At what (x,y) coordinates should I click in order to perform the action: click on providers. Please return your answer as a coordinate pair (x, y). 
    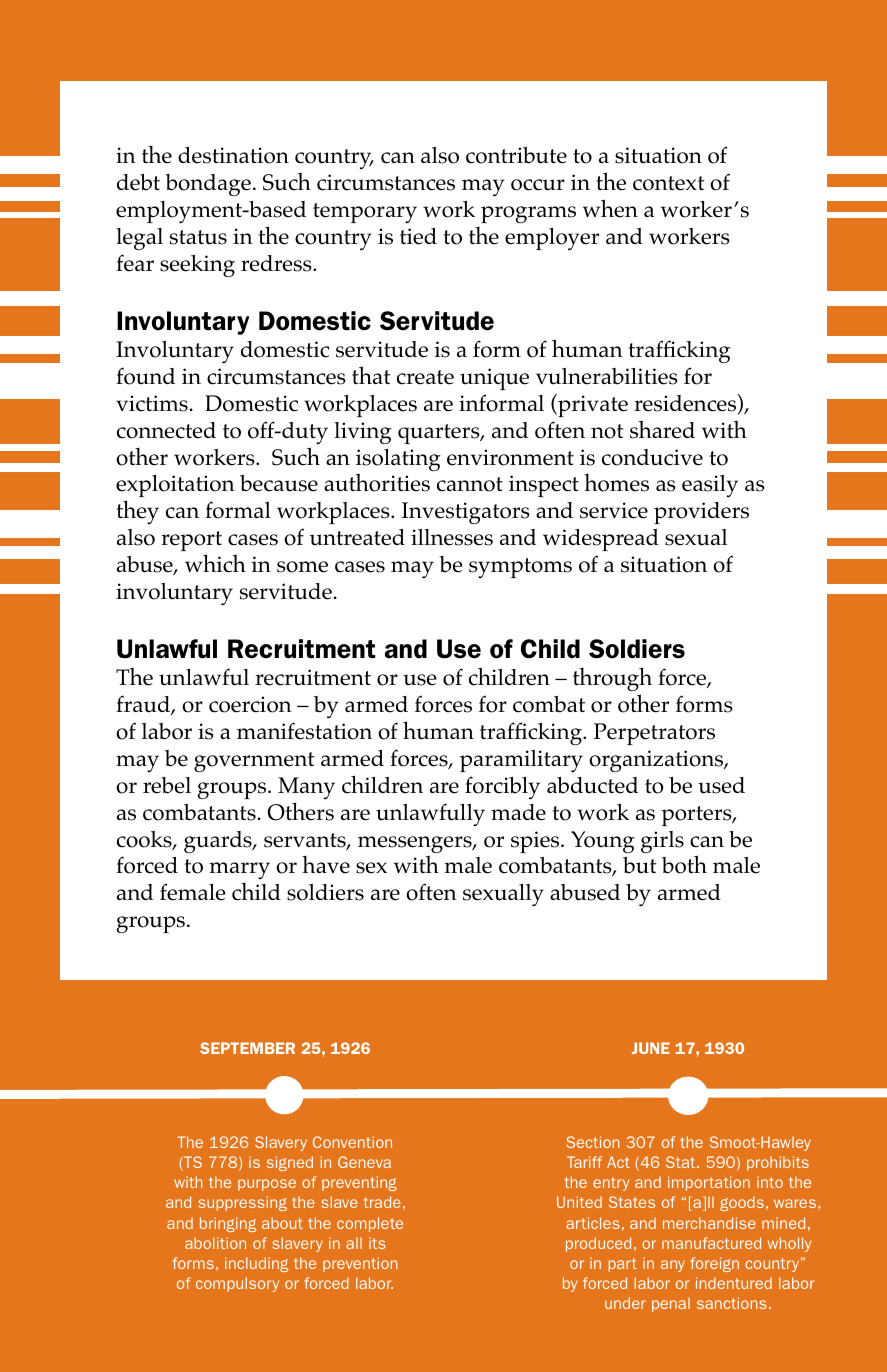
    Looking at the image, I should click on (701, 513).
